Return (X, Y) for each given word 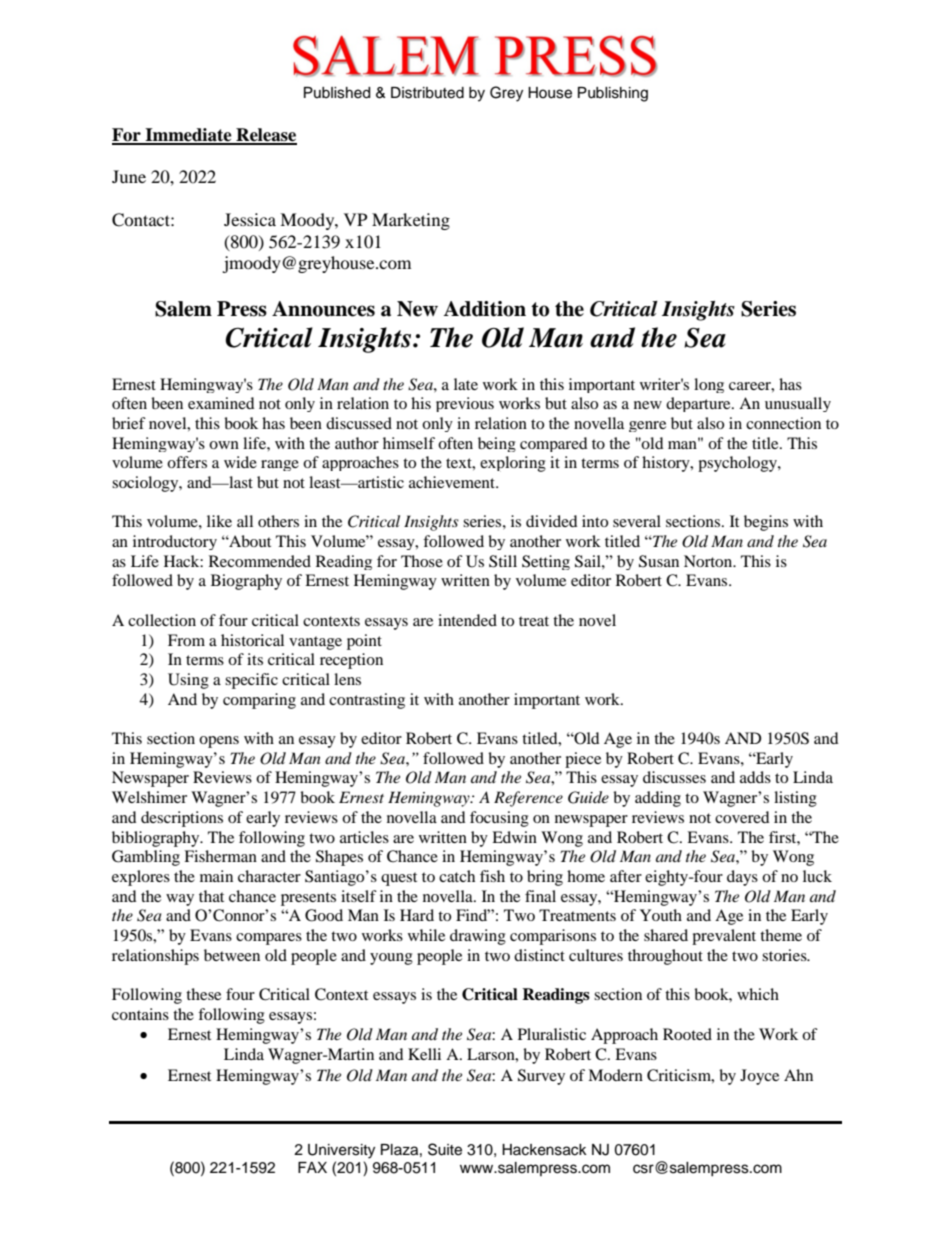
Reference (528, 799)
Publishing (613, 94)
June (129, 176)
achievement (453, 482)
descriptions (182, 819)
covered (742, 817)
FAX (312, 1167)
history (667, 464)
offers (187, 462)
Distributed (427, 93)
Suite (445, 1149)
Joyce (759, 1077)
